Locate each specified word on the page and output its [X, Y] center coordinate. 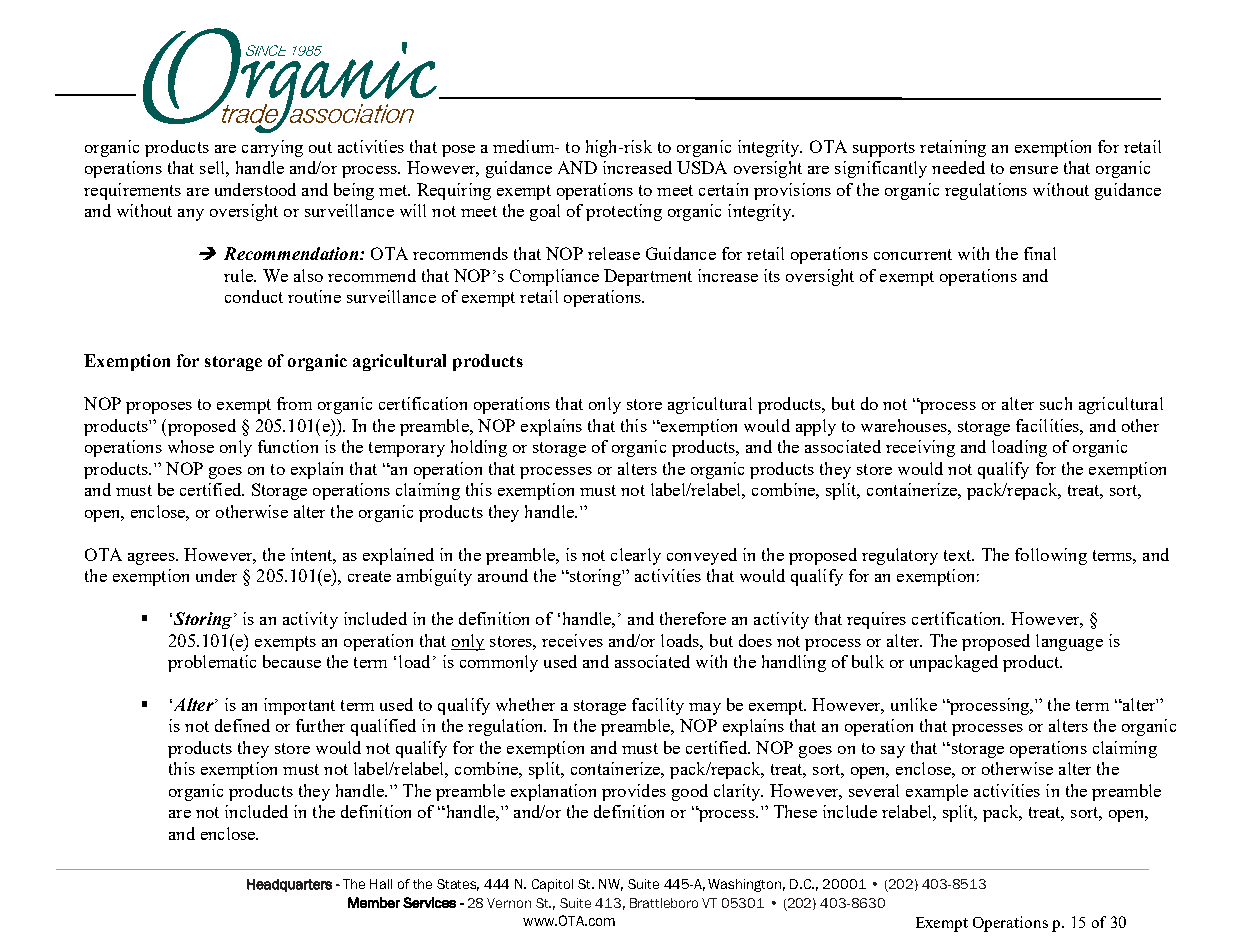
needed [958, 167]
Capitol [552, 885]
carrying [272, 148]
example [937, 792]
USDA [702, 167]
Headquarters [289, 885]
